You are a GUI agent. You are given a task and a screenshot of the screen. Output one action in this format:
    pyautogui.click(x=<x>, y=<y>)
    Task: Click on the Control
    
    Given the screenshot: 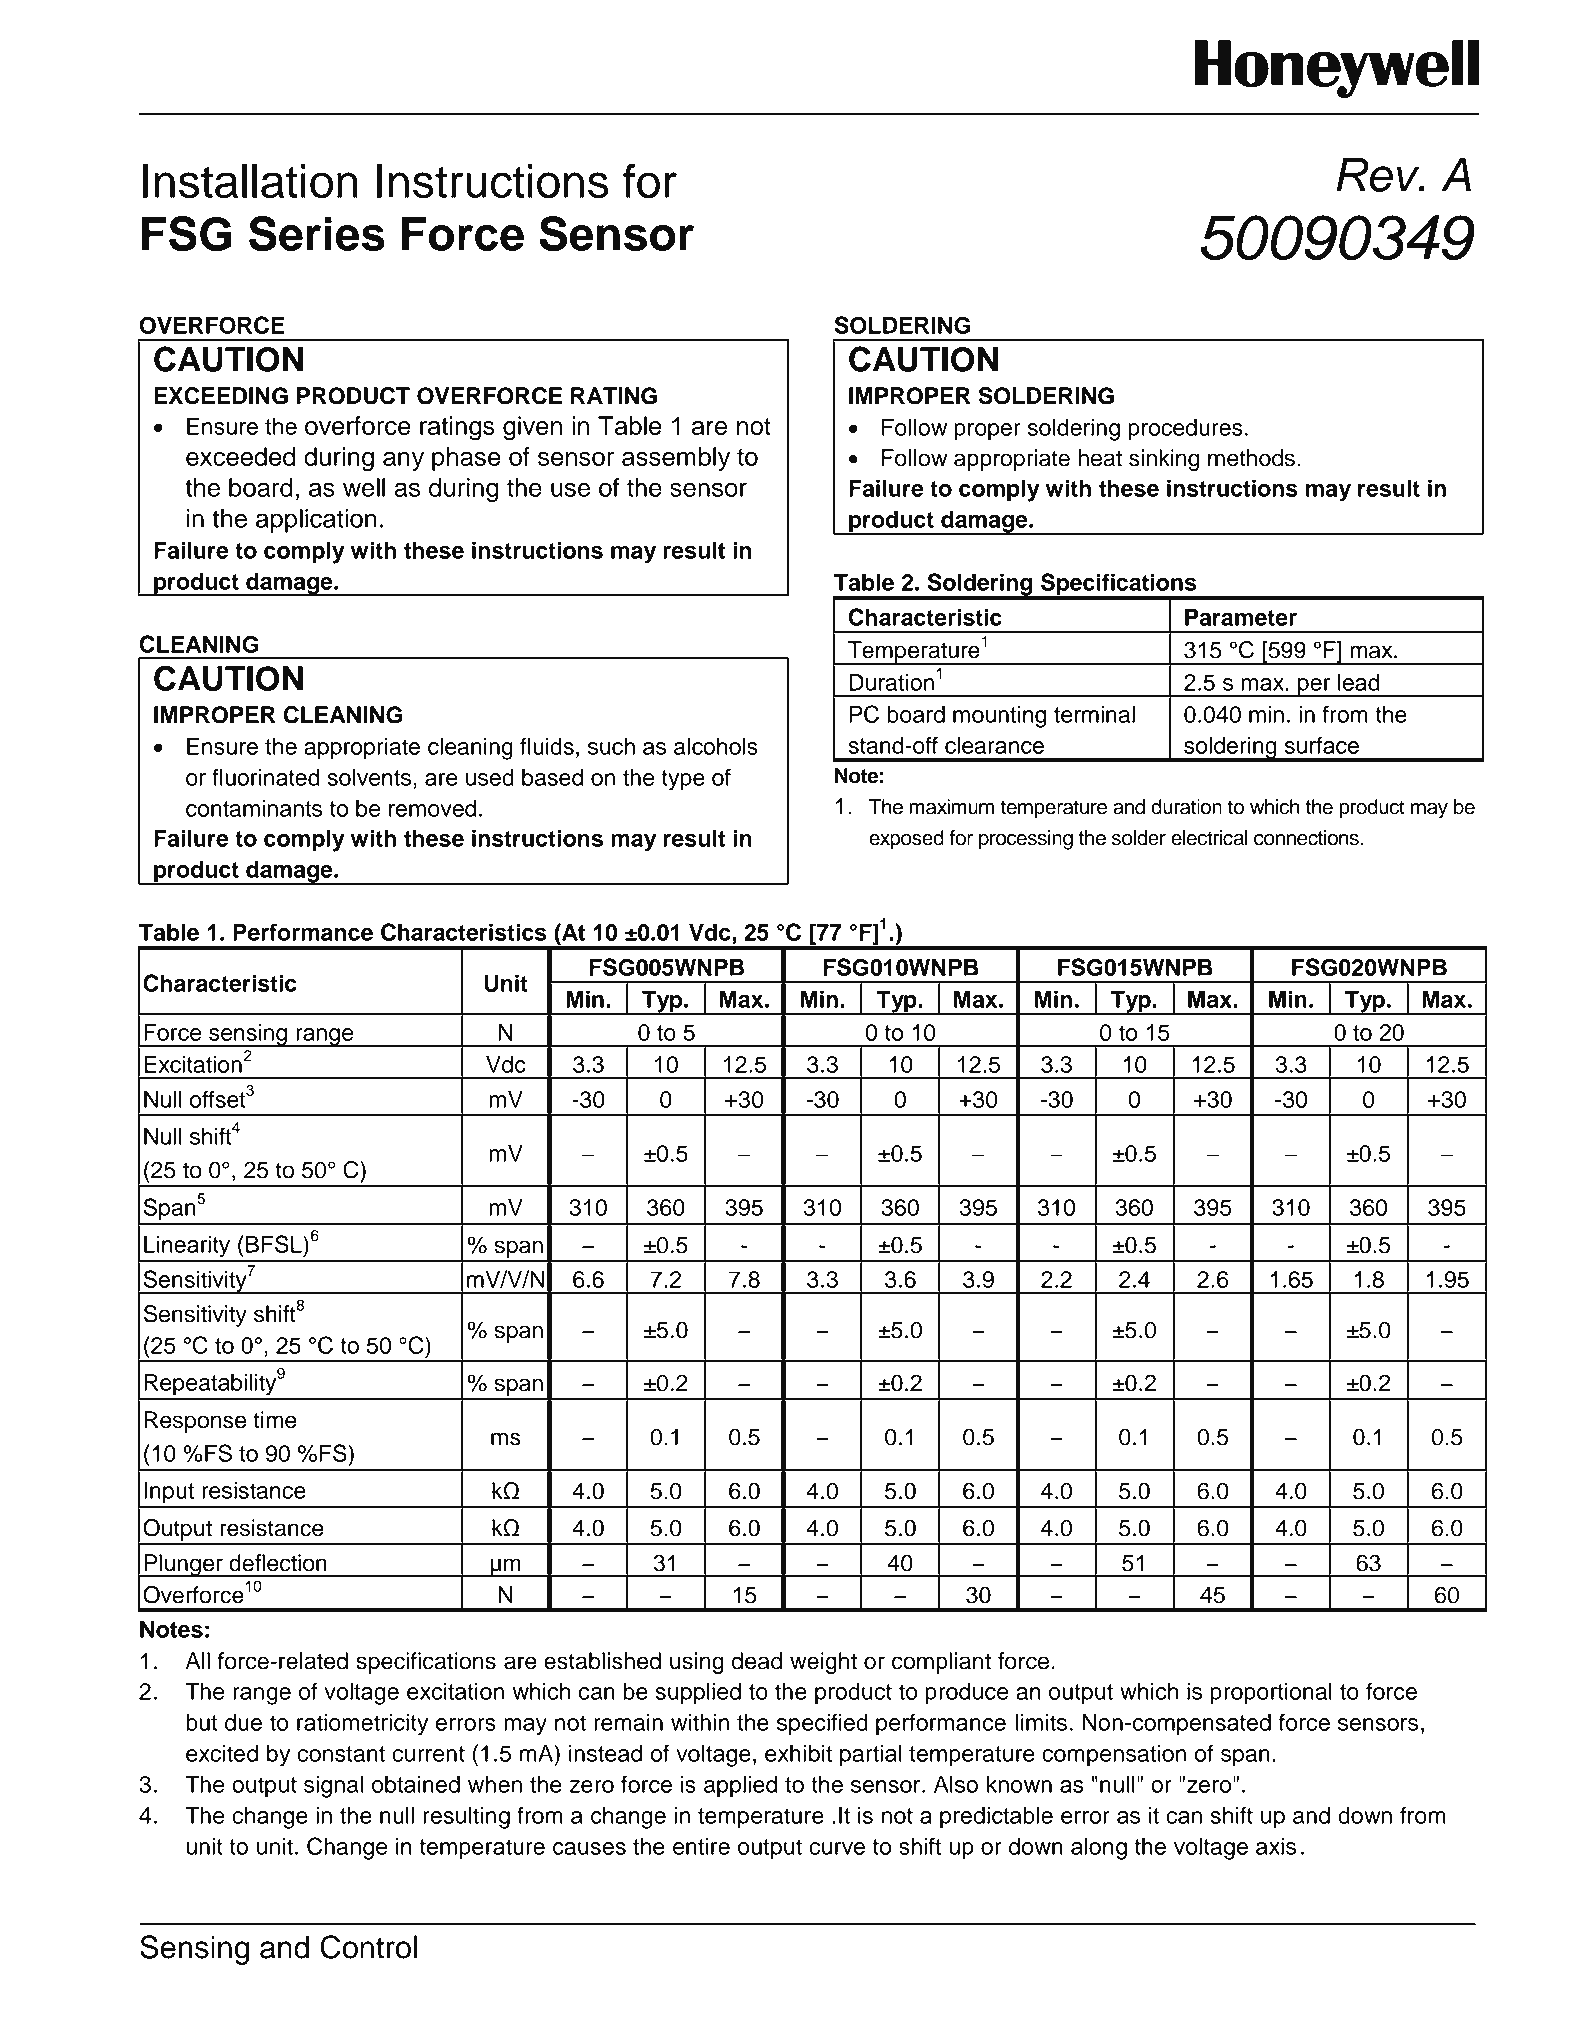 What is the action you would take?
    pyautogui.click(x=368, y=1947)
